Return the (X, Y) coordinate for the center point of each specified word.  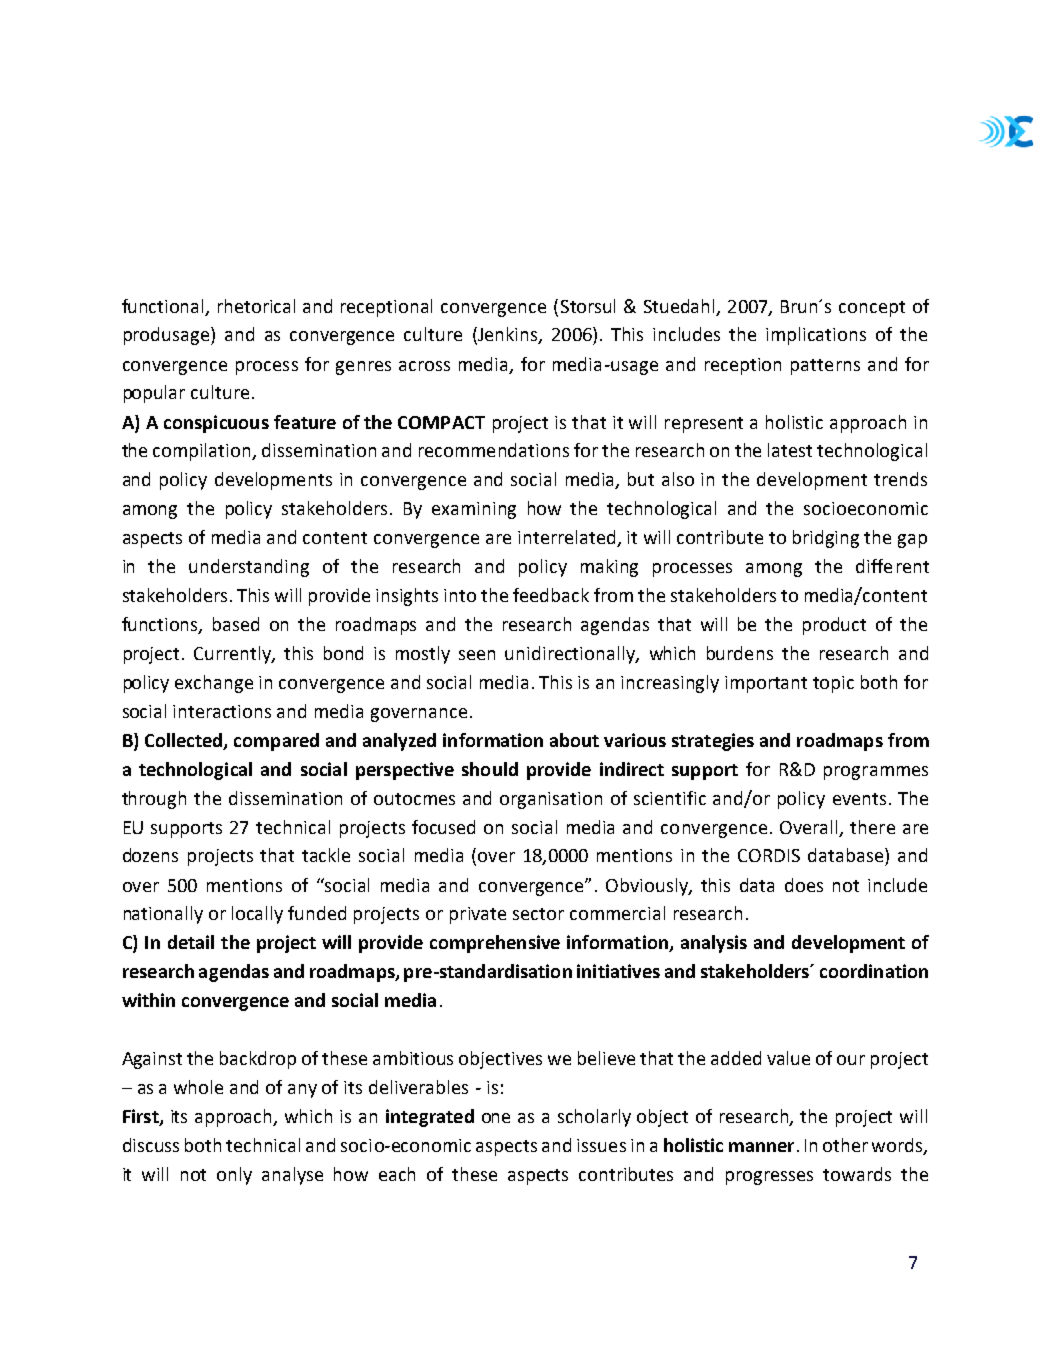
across (424, 366)
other (845, 1145)
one (496, 1118)
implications (816, 336)
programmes (876, 773)
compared (276, 742)
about (574, 740)
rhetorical (256, 306)
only (234, 1176)
